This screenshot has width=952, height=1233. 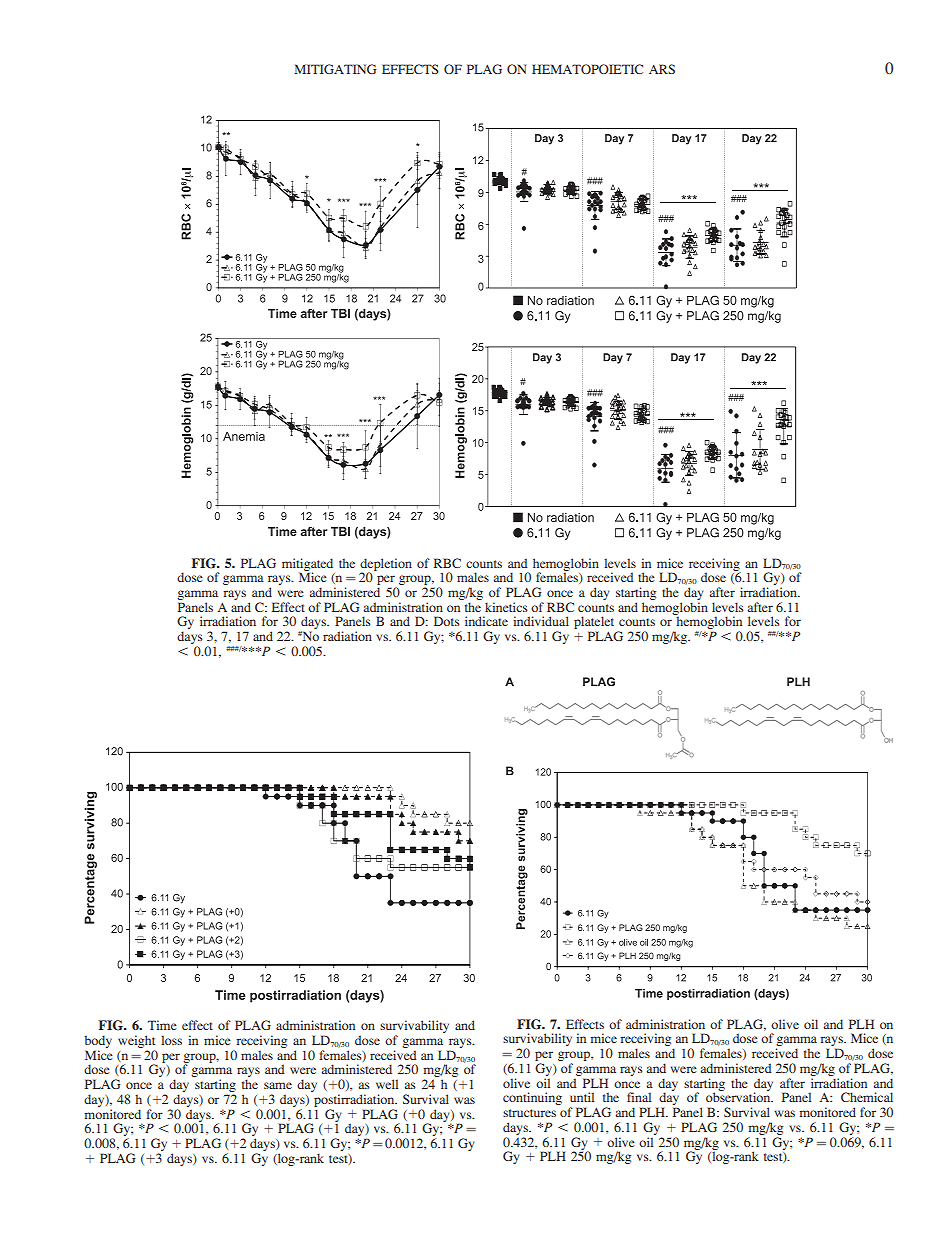 I want to click on platelet, so click(x=594, y=624).
